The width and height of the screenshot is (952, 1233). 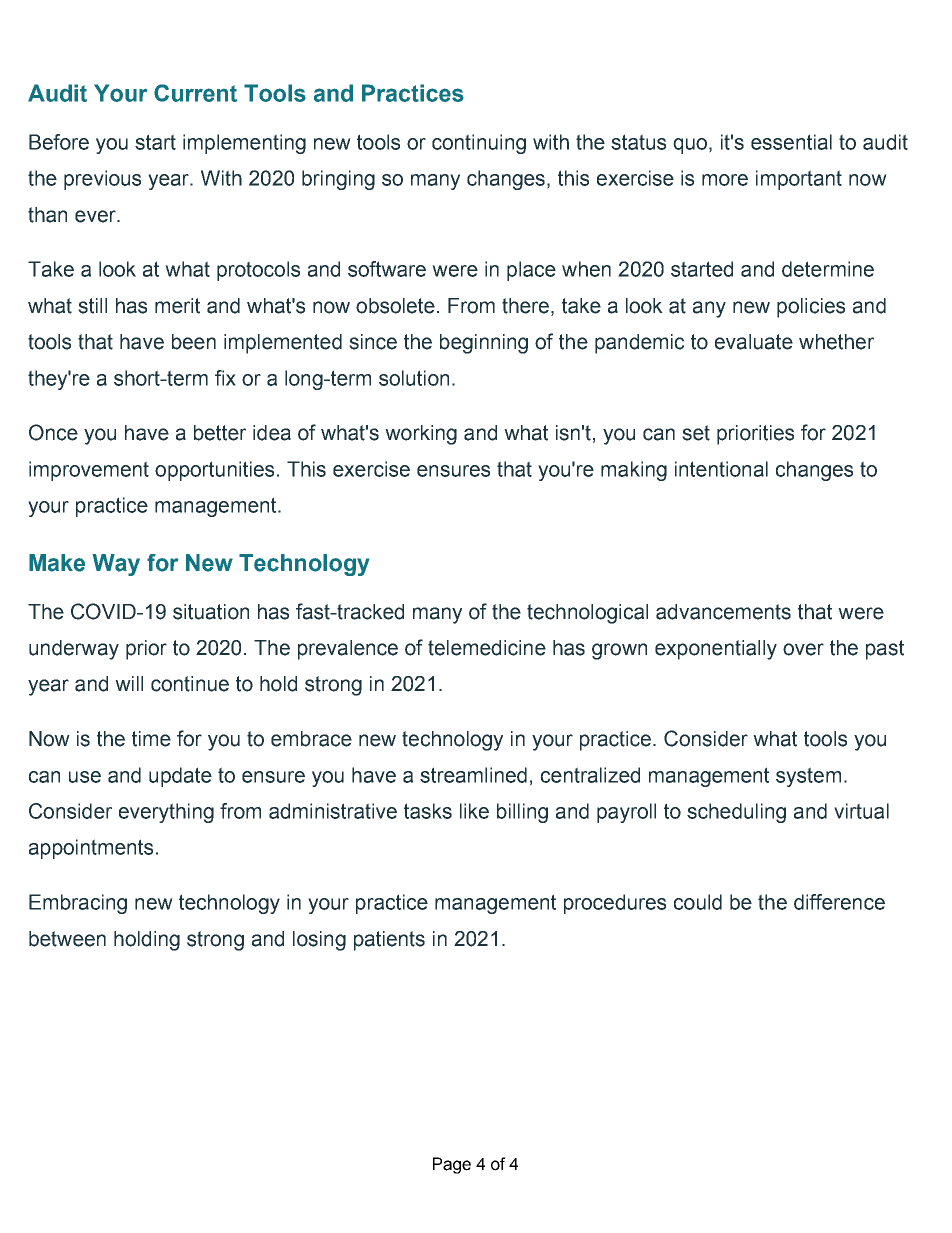 I want to click on over, so click(x=803, y=649).
